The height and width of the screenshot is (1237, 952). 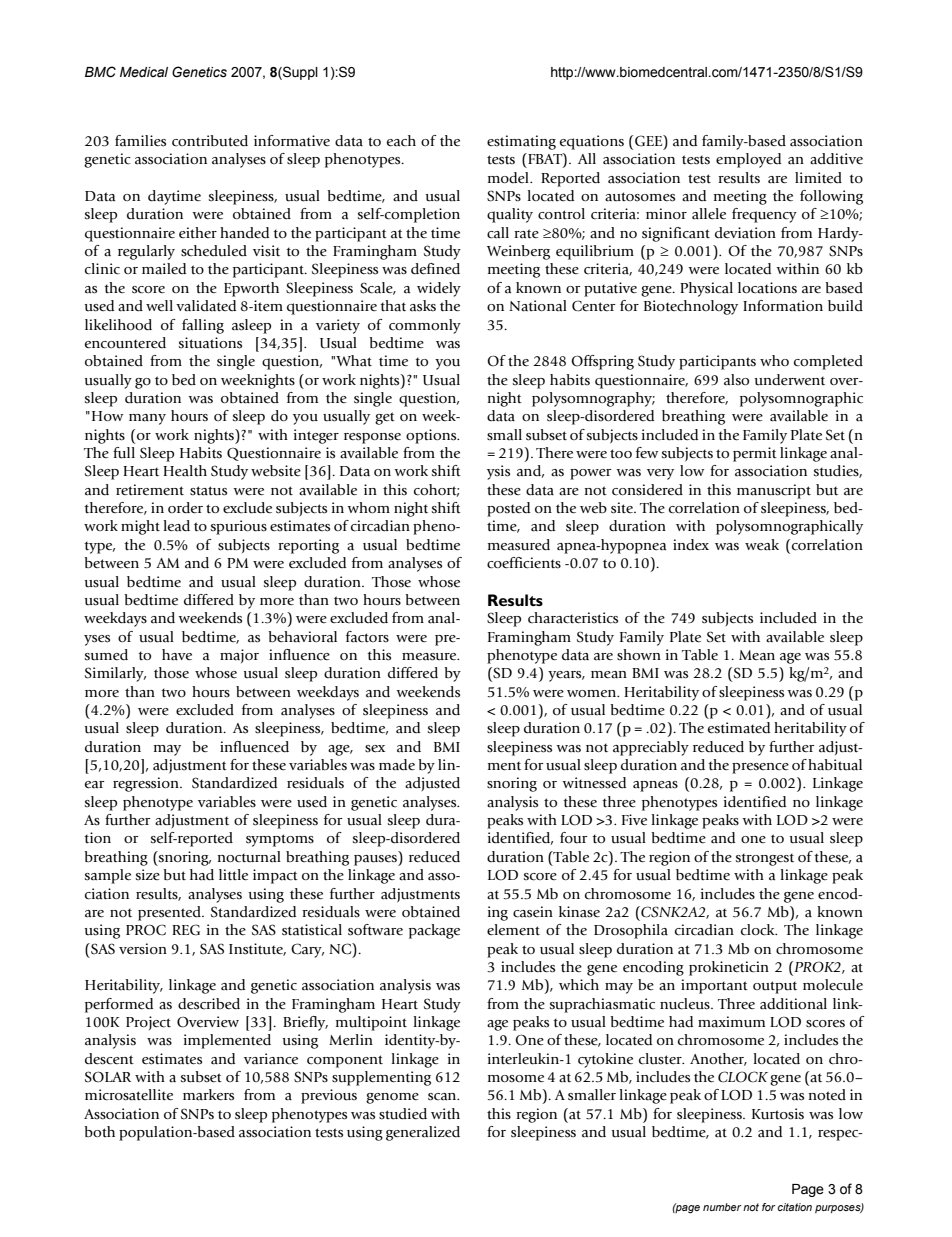 What do you see at coordinates (508, 509) in the screenshot?
I see `posted` at bounding box center [508, 509].
